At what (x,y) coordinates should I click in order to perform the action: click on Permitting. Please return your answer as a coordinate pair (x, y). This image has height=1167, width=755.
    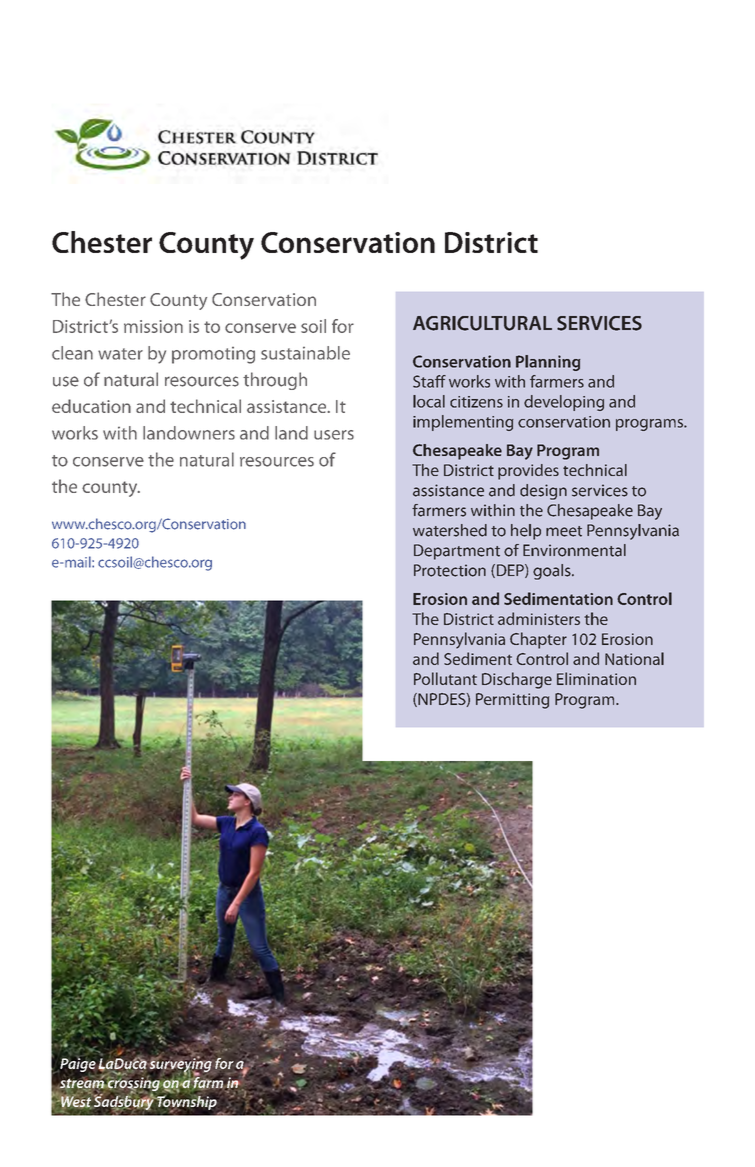
    Looking at the image, I should click on (512, 701).
